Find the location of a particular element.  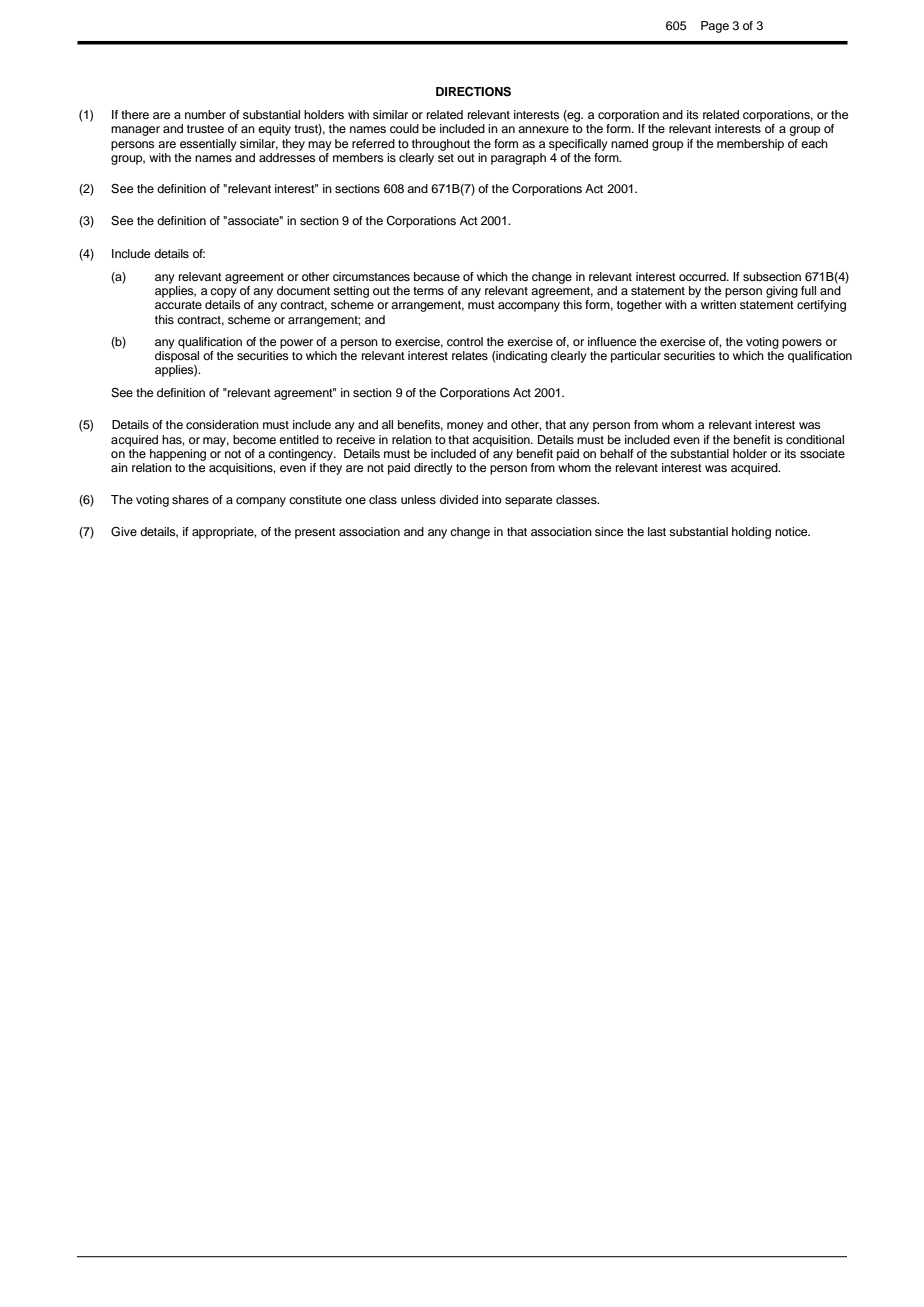

paragraph is located at coordinates (518, 159).
